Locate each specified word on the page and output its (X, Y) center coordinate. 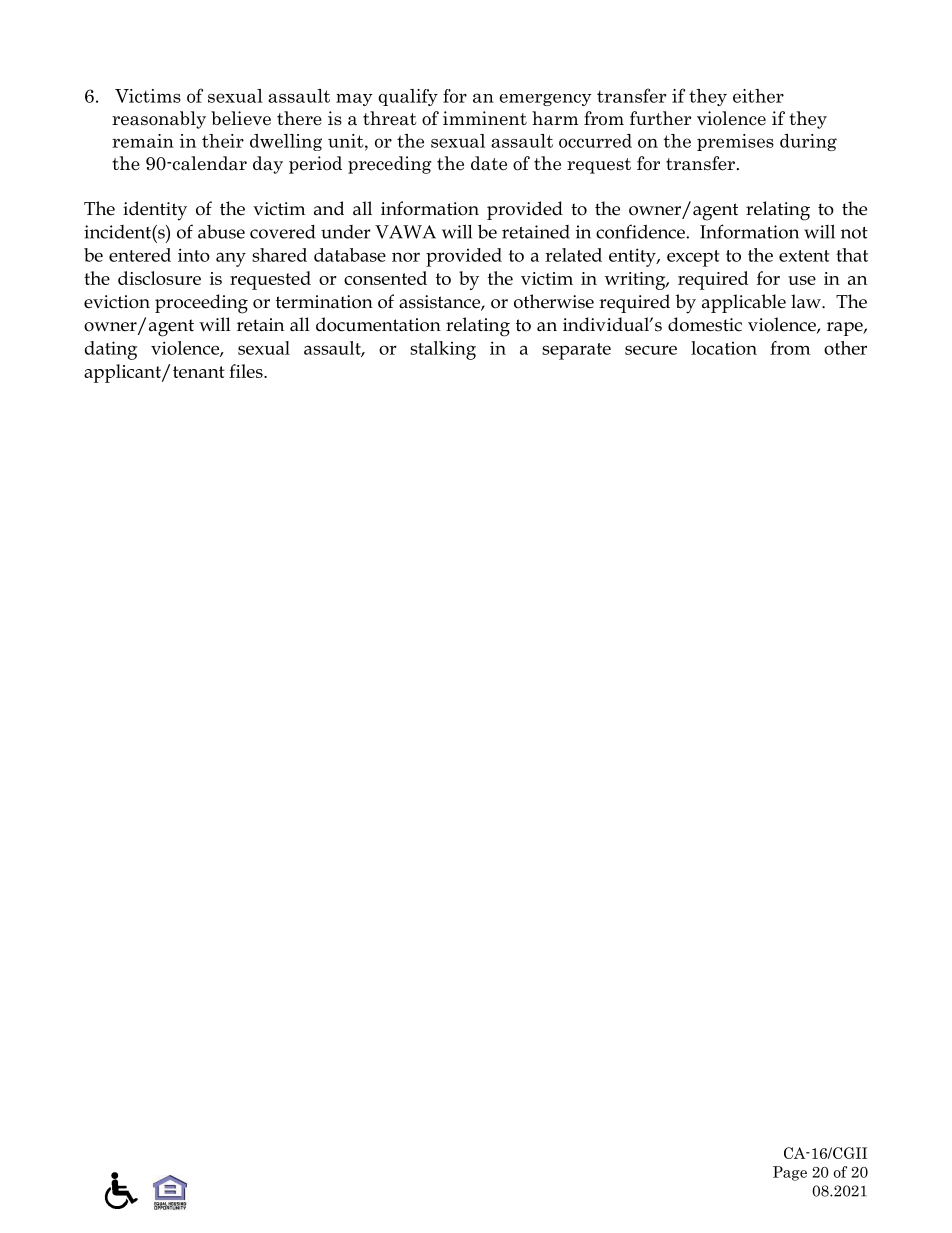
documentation (378, 324)
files (247, 371)
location (724, 348)
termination (324, 302)
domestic (705, 324)
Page (790, 1173)
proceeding (201, 304)
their (223, 141)
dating (111, 350)
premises (735, 142)
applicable (744, 303)
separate (576, 351)
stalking (443, 350)
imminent (485, 118)
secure (651, 350)
